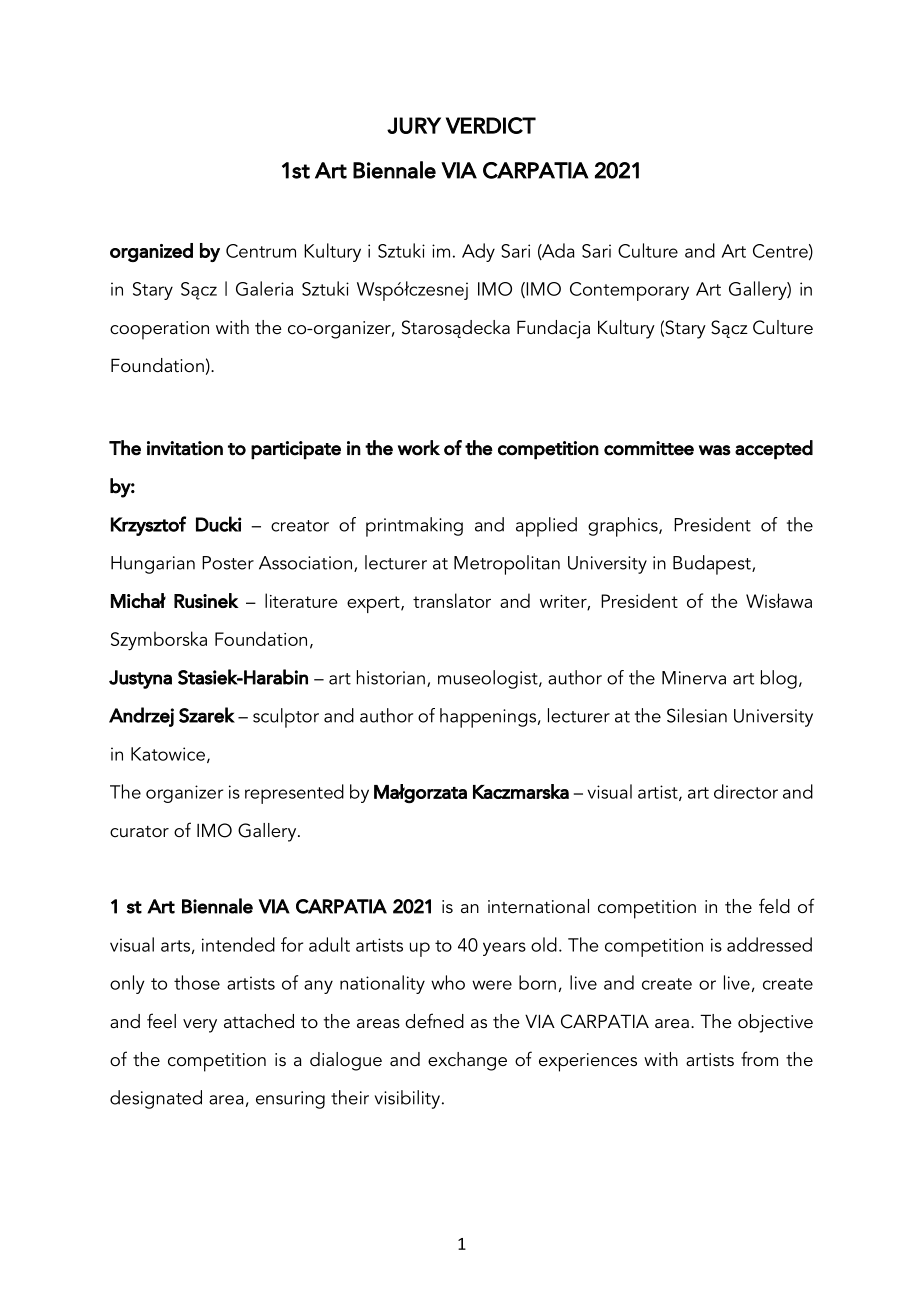  I want to click on Ady, so click(478, 252).
